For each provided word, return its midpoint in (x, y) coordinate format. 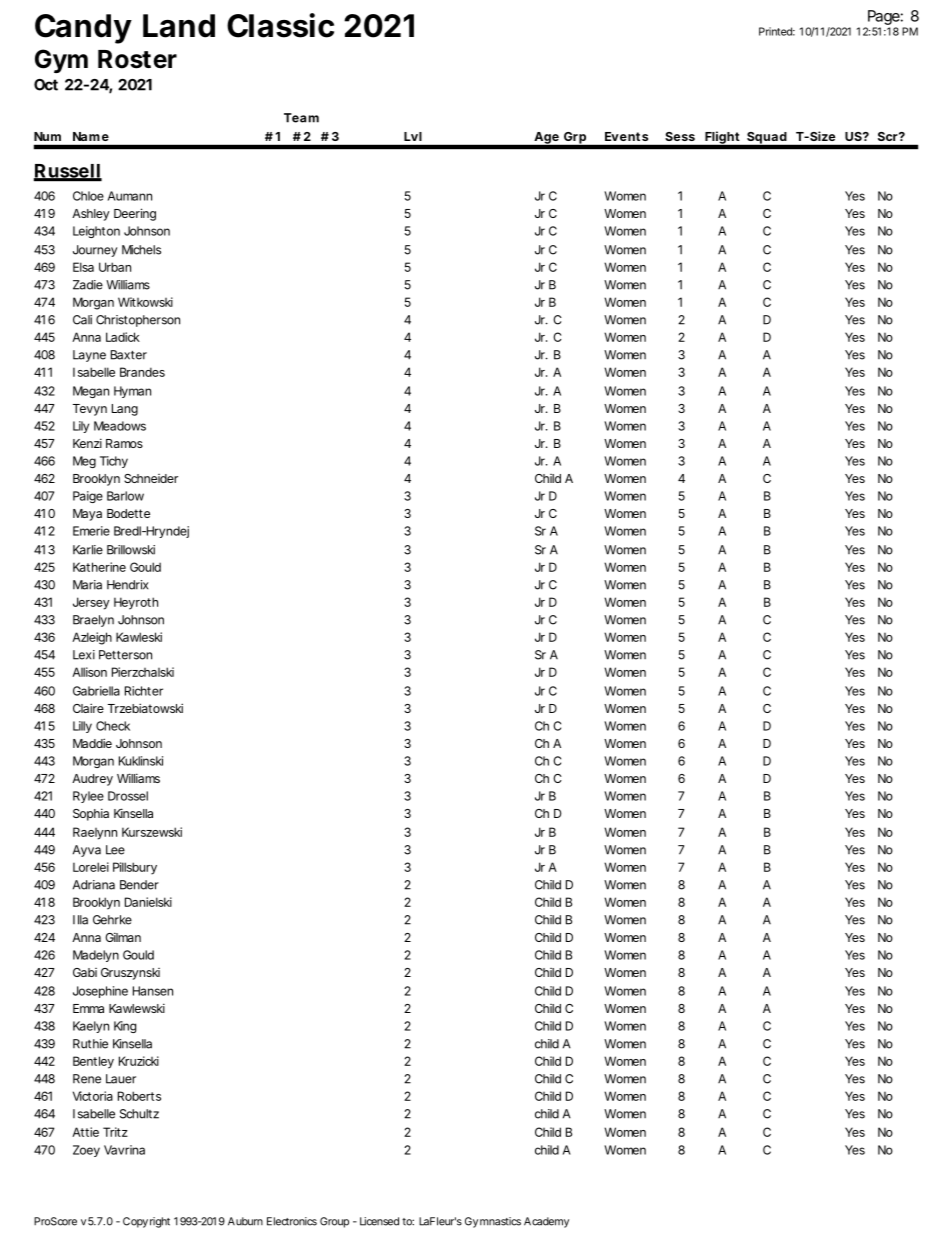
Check (113, 726)
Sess (680, 136)
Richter (144, 691)
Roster (137, 59)
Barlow (125, 496)
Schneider (151, 478)
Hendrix (127, 585)
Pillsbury (135, 868)
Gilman (123, 937)
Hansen (153, 991)
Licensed (379, 1221)
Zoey (86, 1151)
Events (626, 136)
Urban (115, 267)
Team (301, 118)
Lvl (413, 136)
